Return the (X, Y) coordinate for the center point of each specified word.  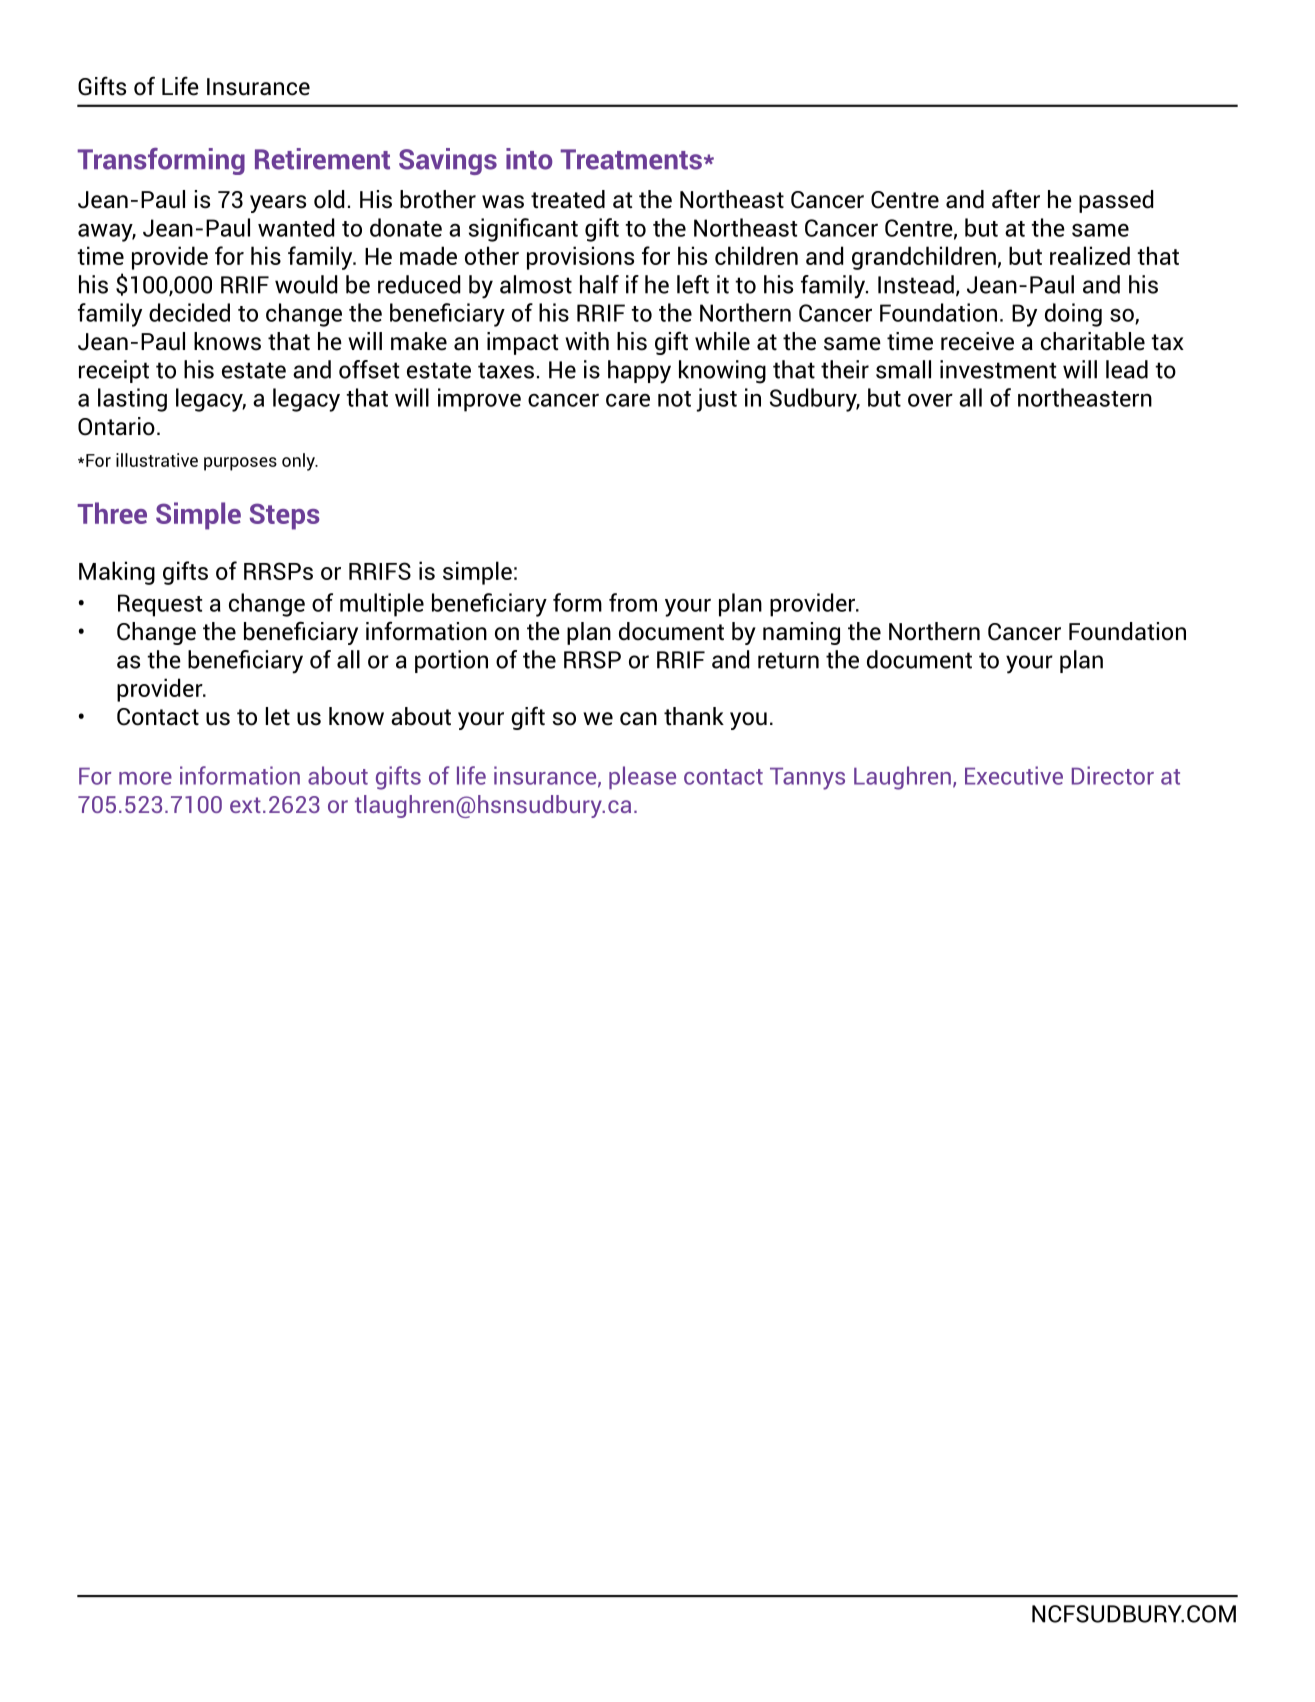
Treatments (631, 159)
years (278, 204)
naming (801, 633)
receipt (114, 371)
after (1016, 199)
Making (117, 573)
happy (639, 372)
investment (998, 369)
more (145, 778)
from (633, 602)
